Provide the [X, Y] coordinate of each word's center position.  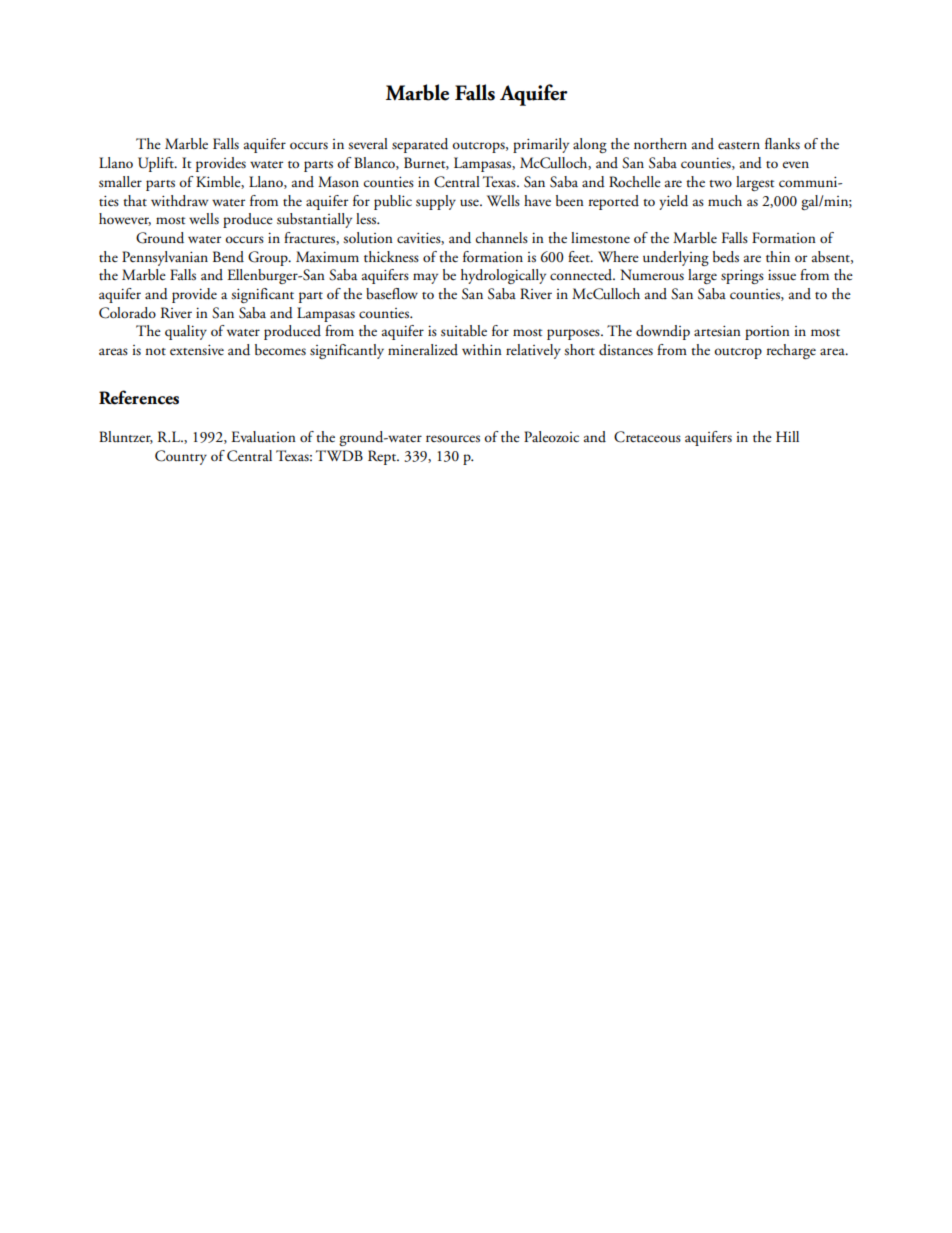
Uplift [157, 164]
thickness [391, 257]
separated [420, 145]
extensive [197, 350]
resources [453, 439]
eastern [739, 146]
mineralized [423, 349]
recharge [791, 351]
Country [181, 457]
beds [726, 257]
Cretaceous [647, 437]
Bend [228, 256]
